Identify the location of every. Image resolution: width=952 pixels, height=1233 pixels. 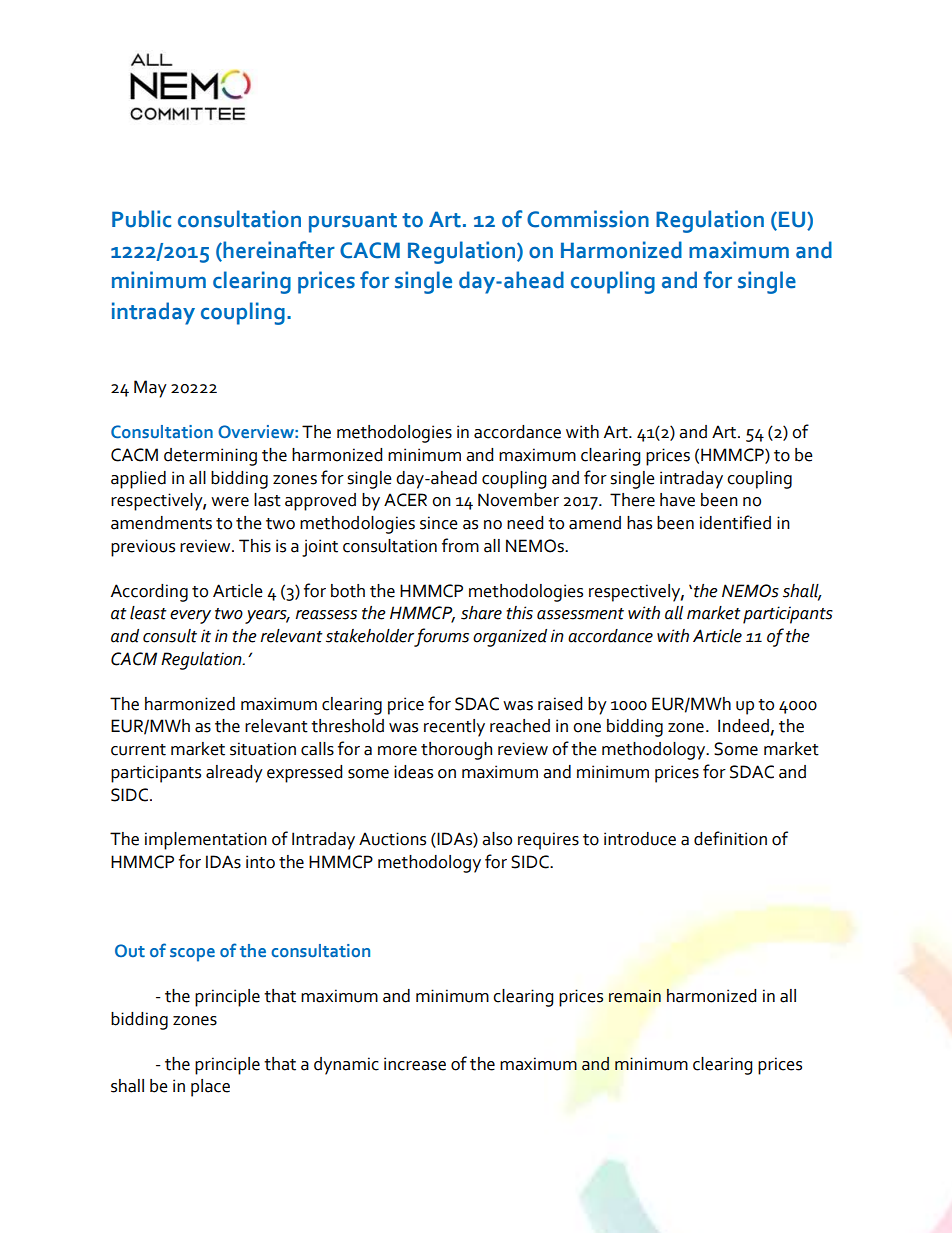
(190, 617).
